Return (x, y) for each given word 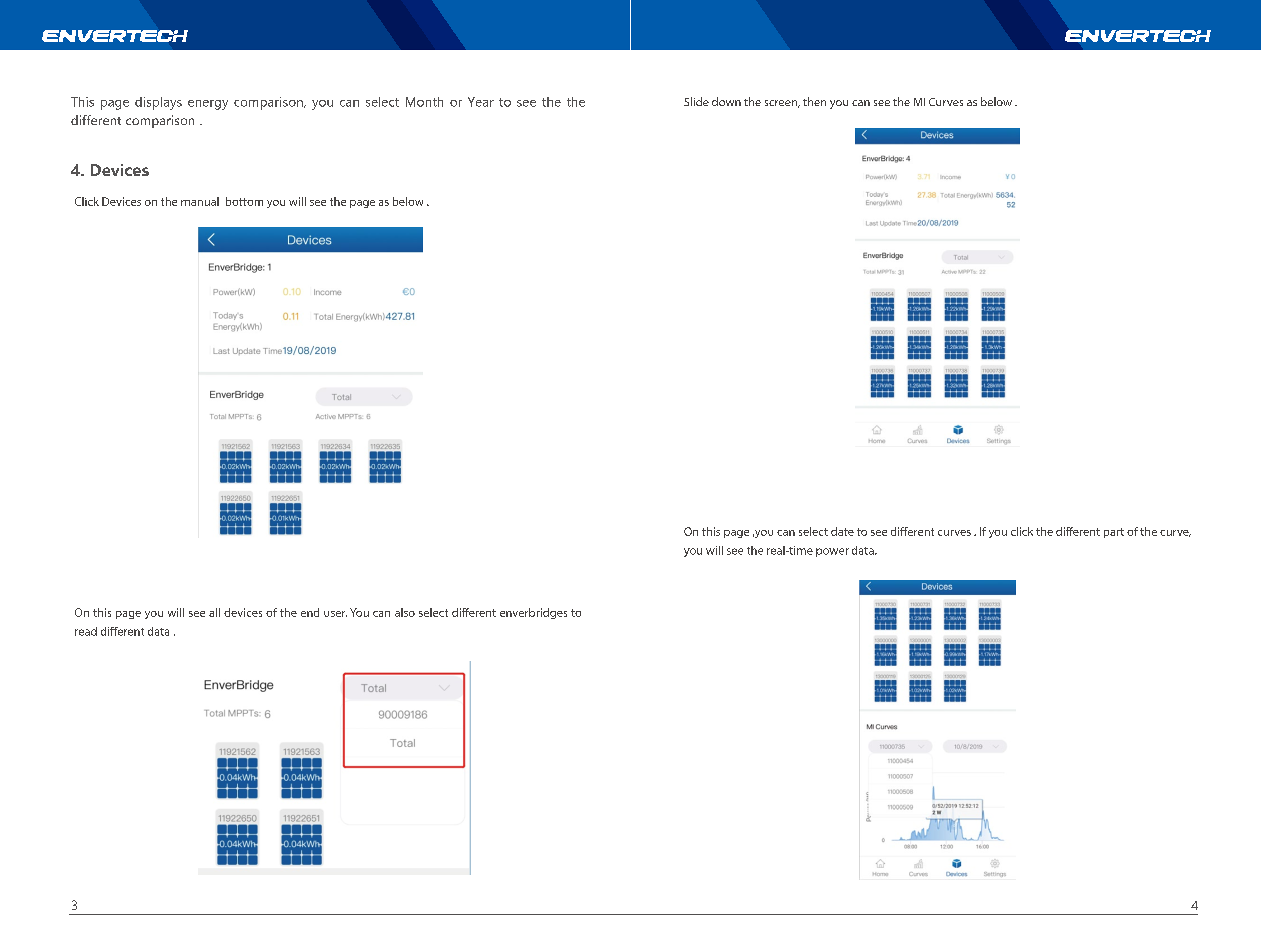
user (335, 614)
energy (208, 105)
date (842, 531)
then (814, 101)
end (310, 612)
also (405, 612)
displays (158, 103)
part (1114, 533)
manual (200, 201)
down (726, 101)
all (214, 612)
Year (481, 102)
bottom (244, 201)
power (832, 552)
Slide (696, 101)
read (86, 631)
